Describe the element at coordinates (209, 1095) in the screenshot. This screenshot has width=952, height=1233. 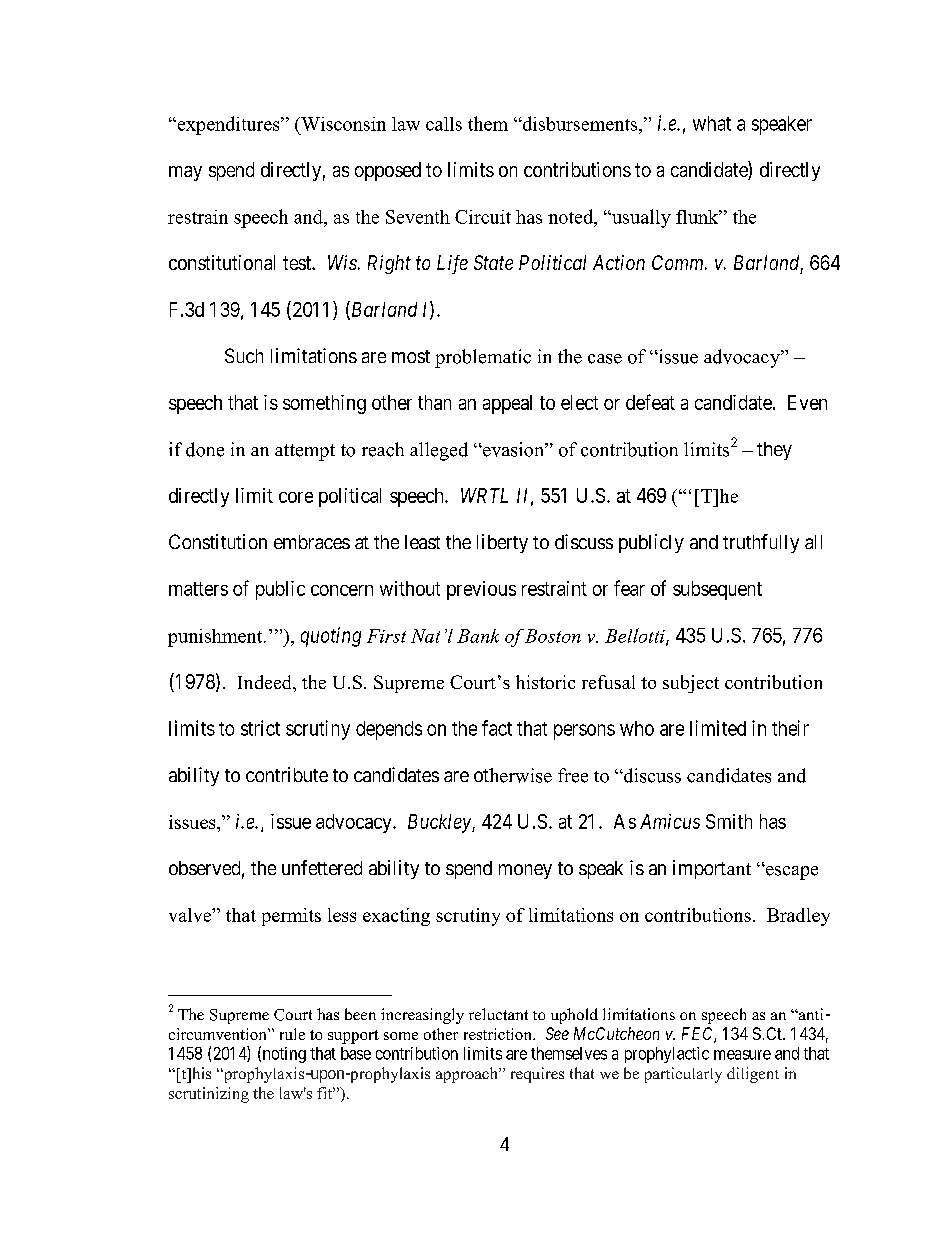
I see `scrutinizing` at that location.
